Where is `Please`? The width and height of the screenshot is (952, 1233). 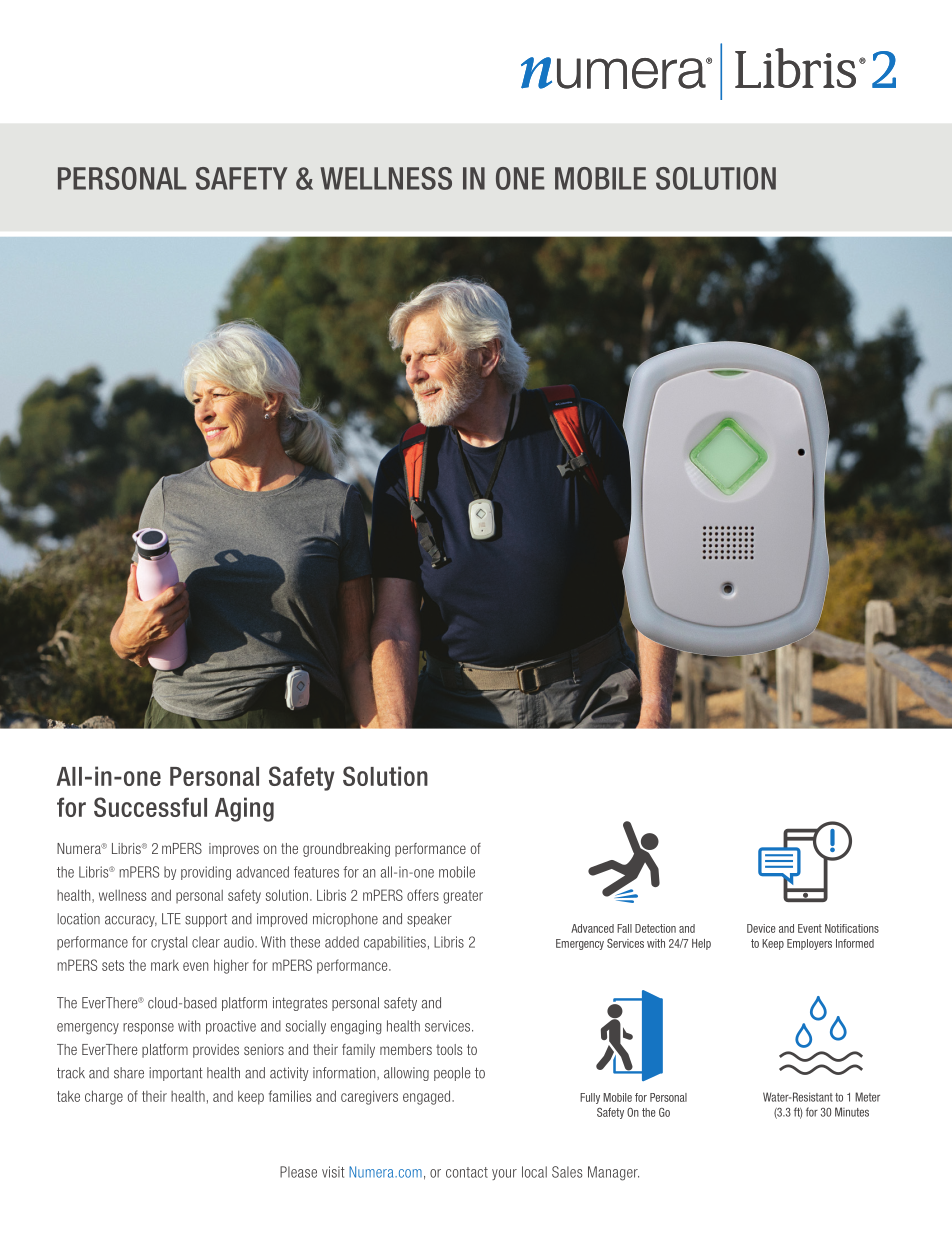 Please is located at coordinates (298, 1172).
